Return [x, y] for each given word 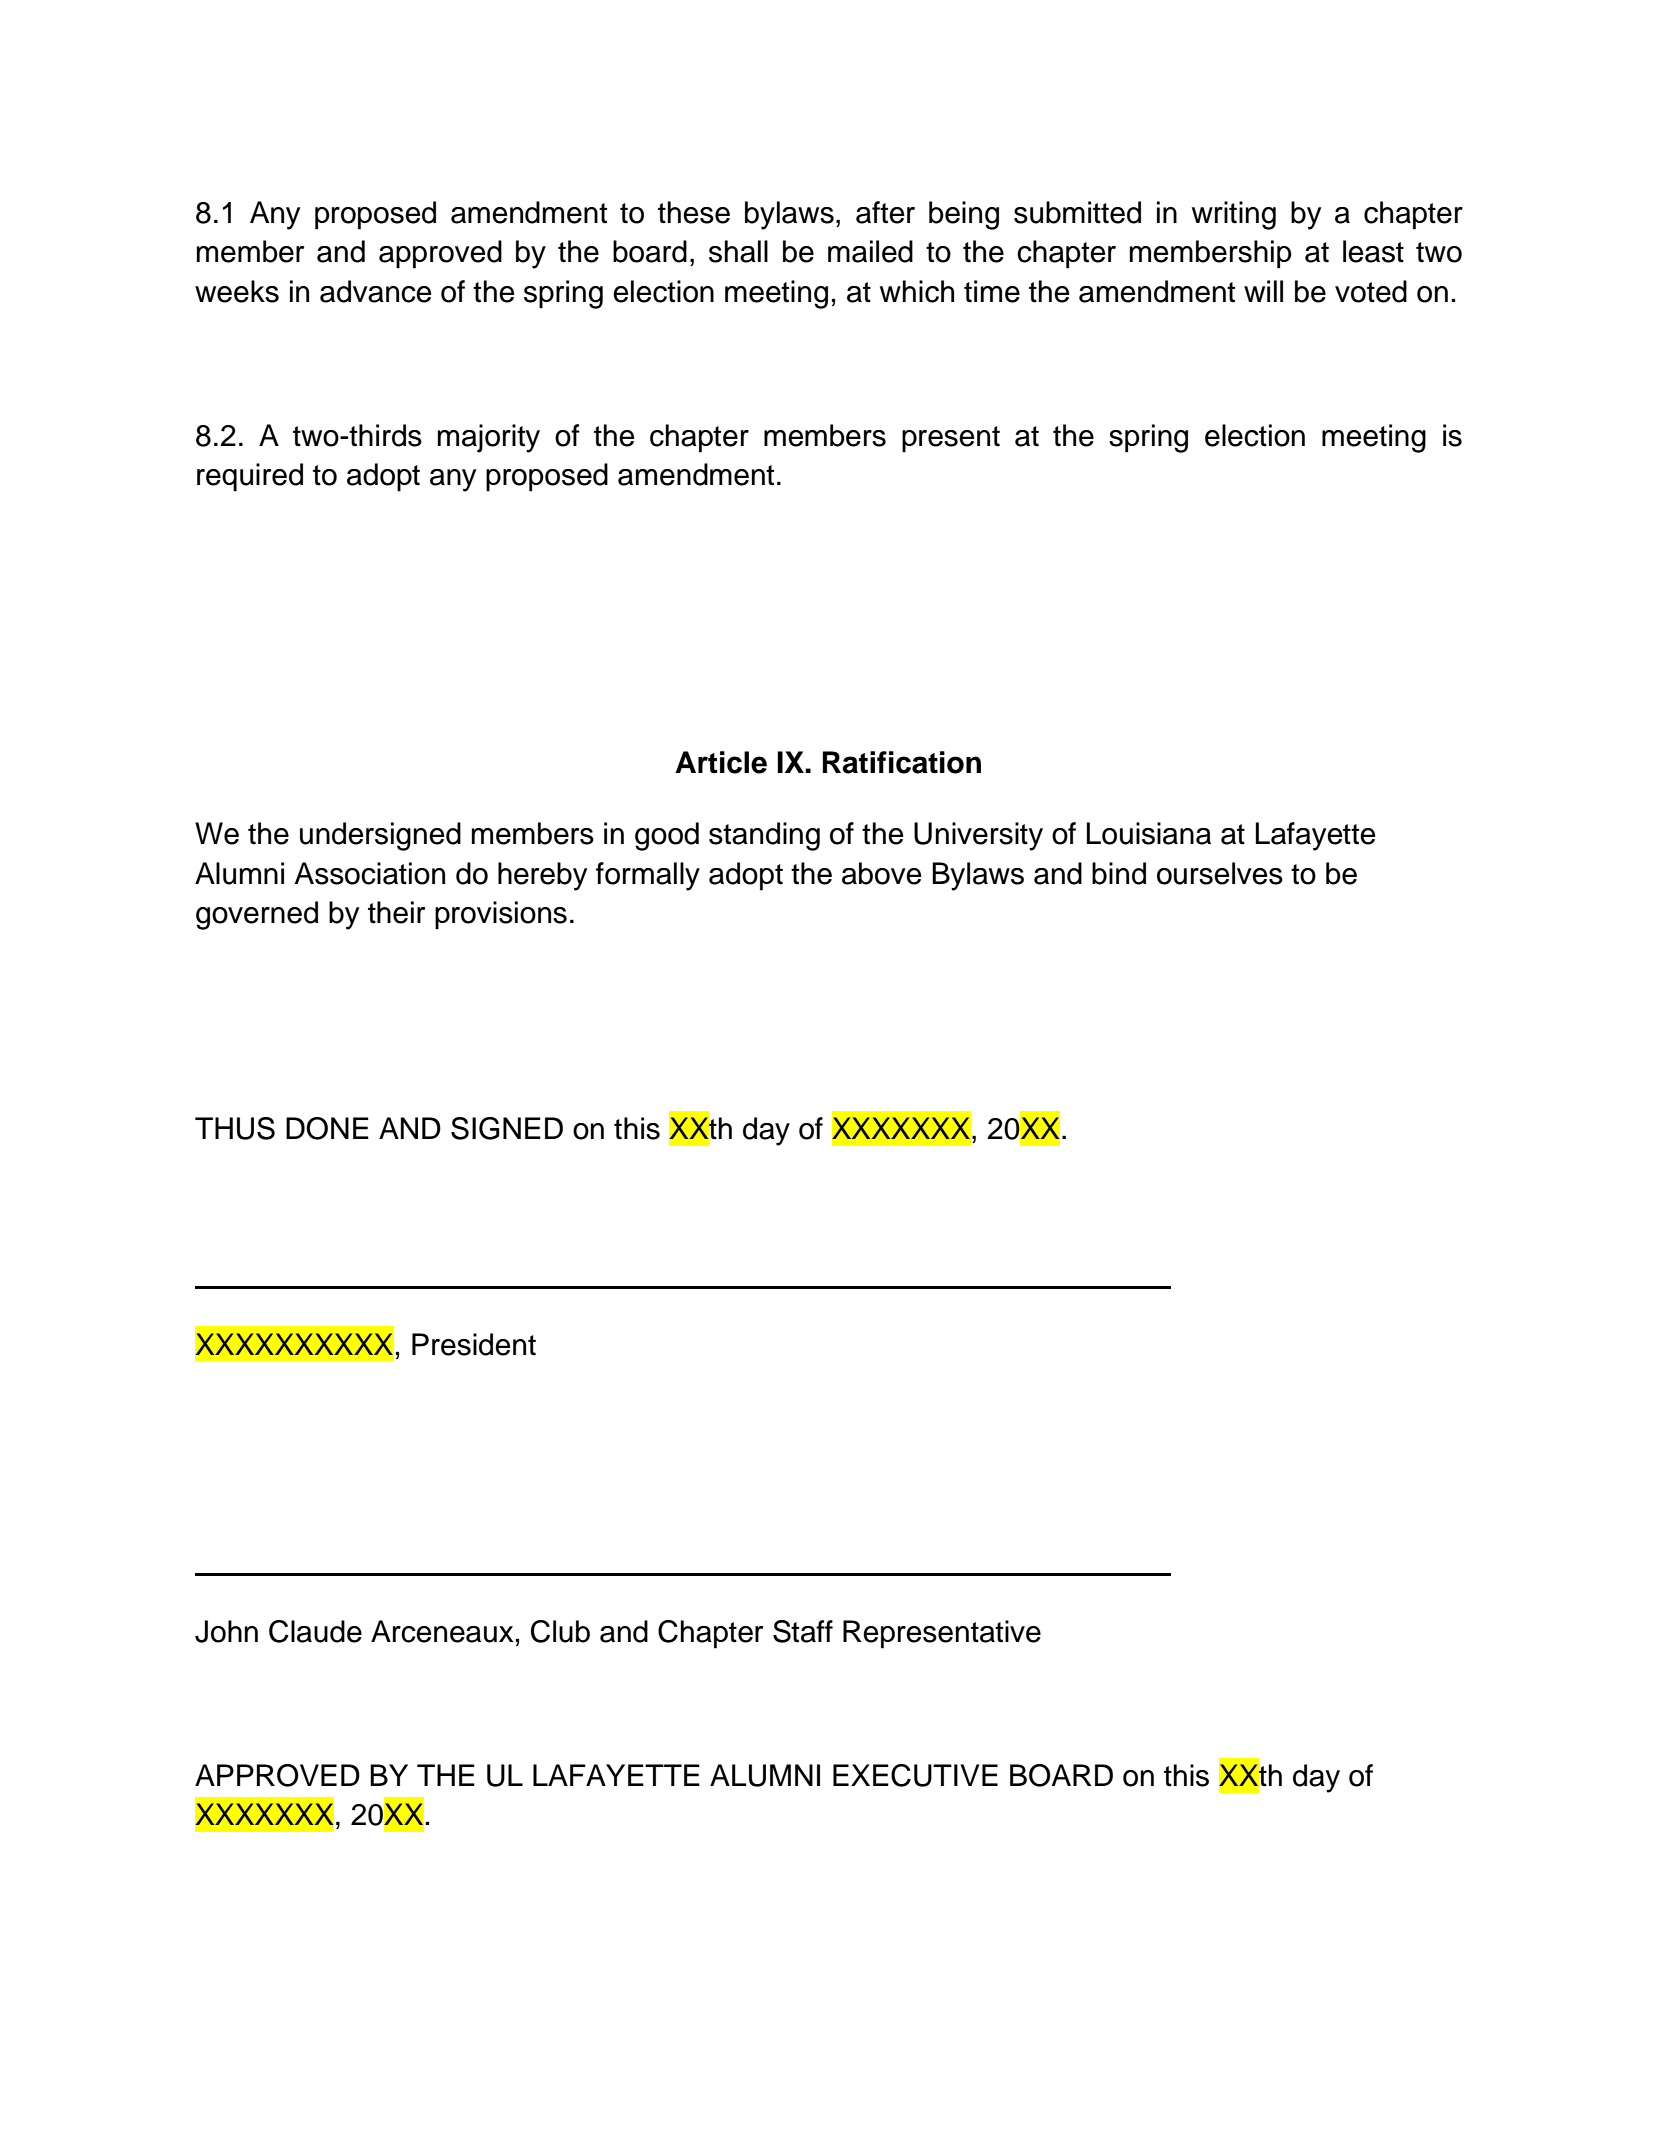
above [881, 873]
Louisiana [1149, 833]
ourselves [1220, 873]
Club [560, 1631]
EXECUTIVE [915, 1775]
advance [375, 291]
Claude [315, 1631]
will [1263, 291]
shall [738, 251]
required [250, 477]
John [226, 1631]
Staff [803, 1631]
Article [721, 762]
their [396, 912]
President [474, 1344]
